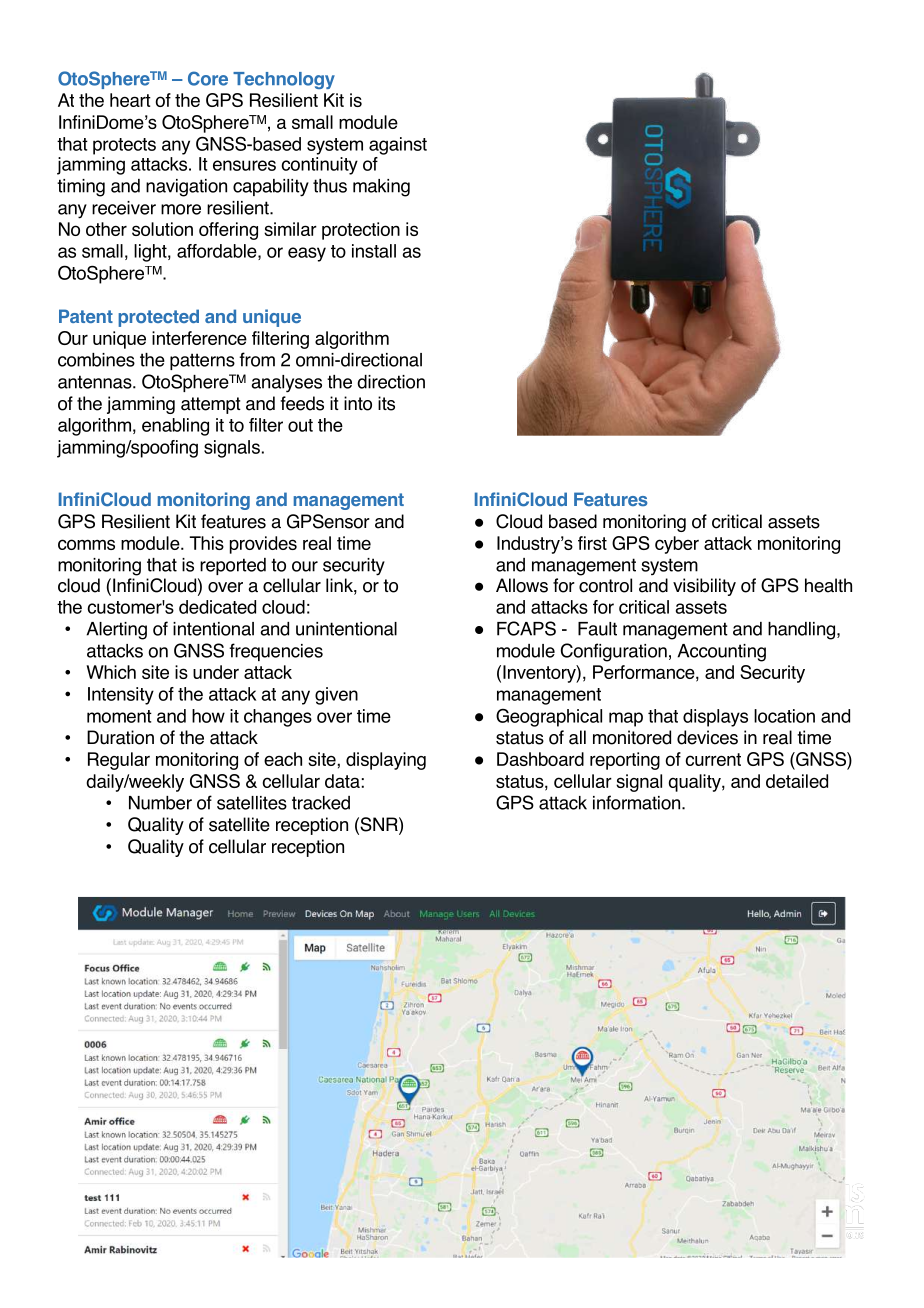  I want to click on against, so click(398, 146).
